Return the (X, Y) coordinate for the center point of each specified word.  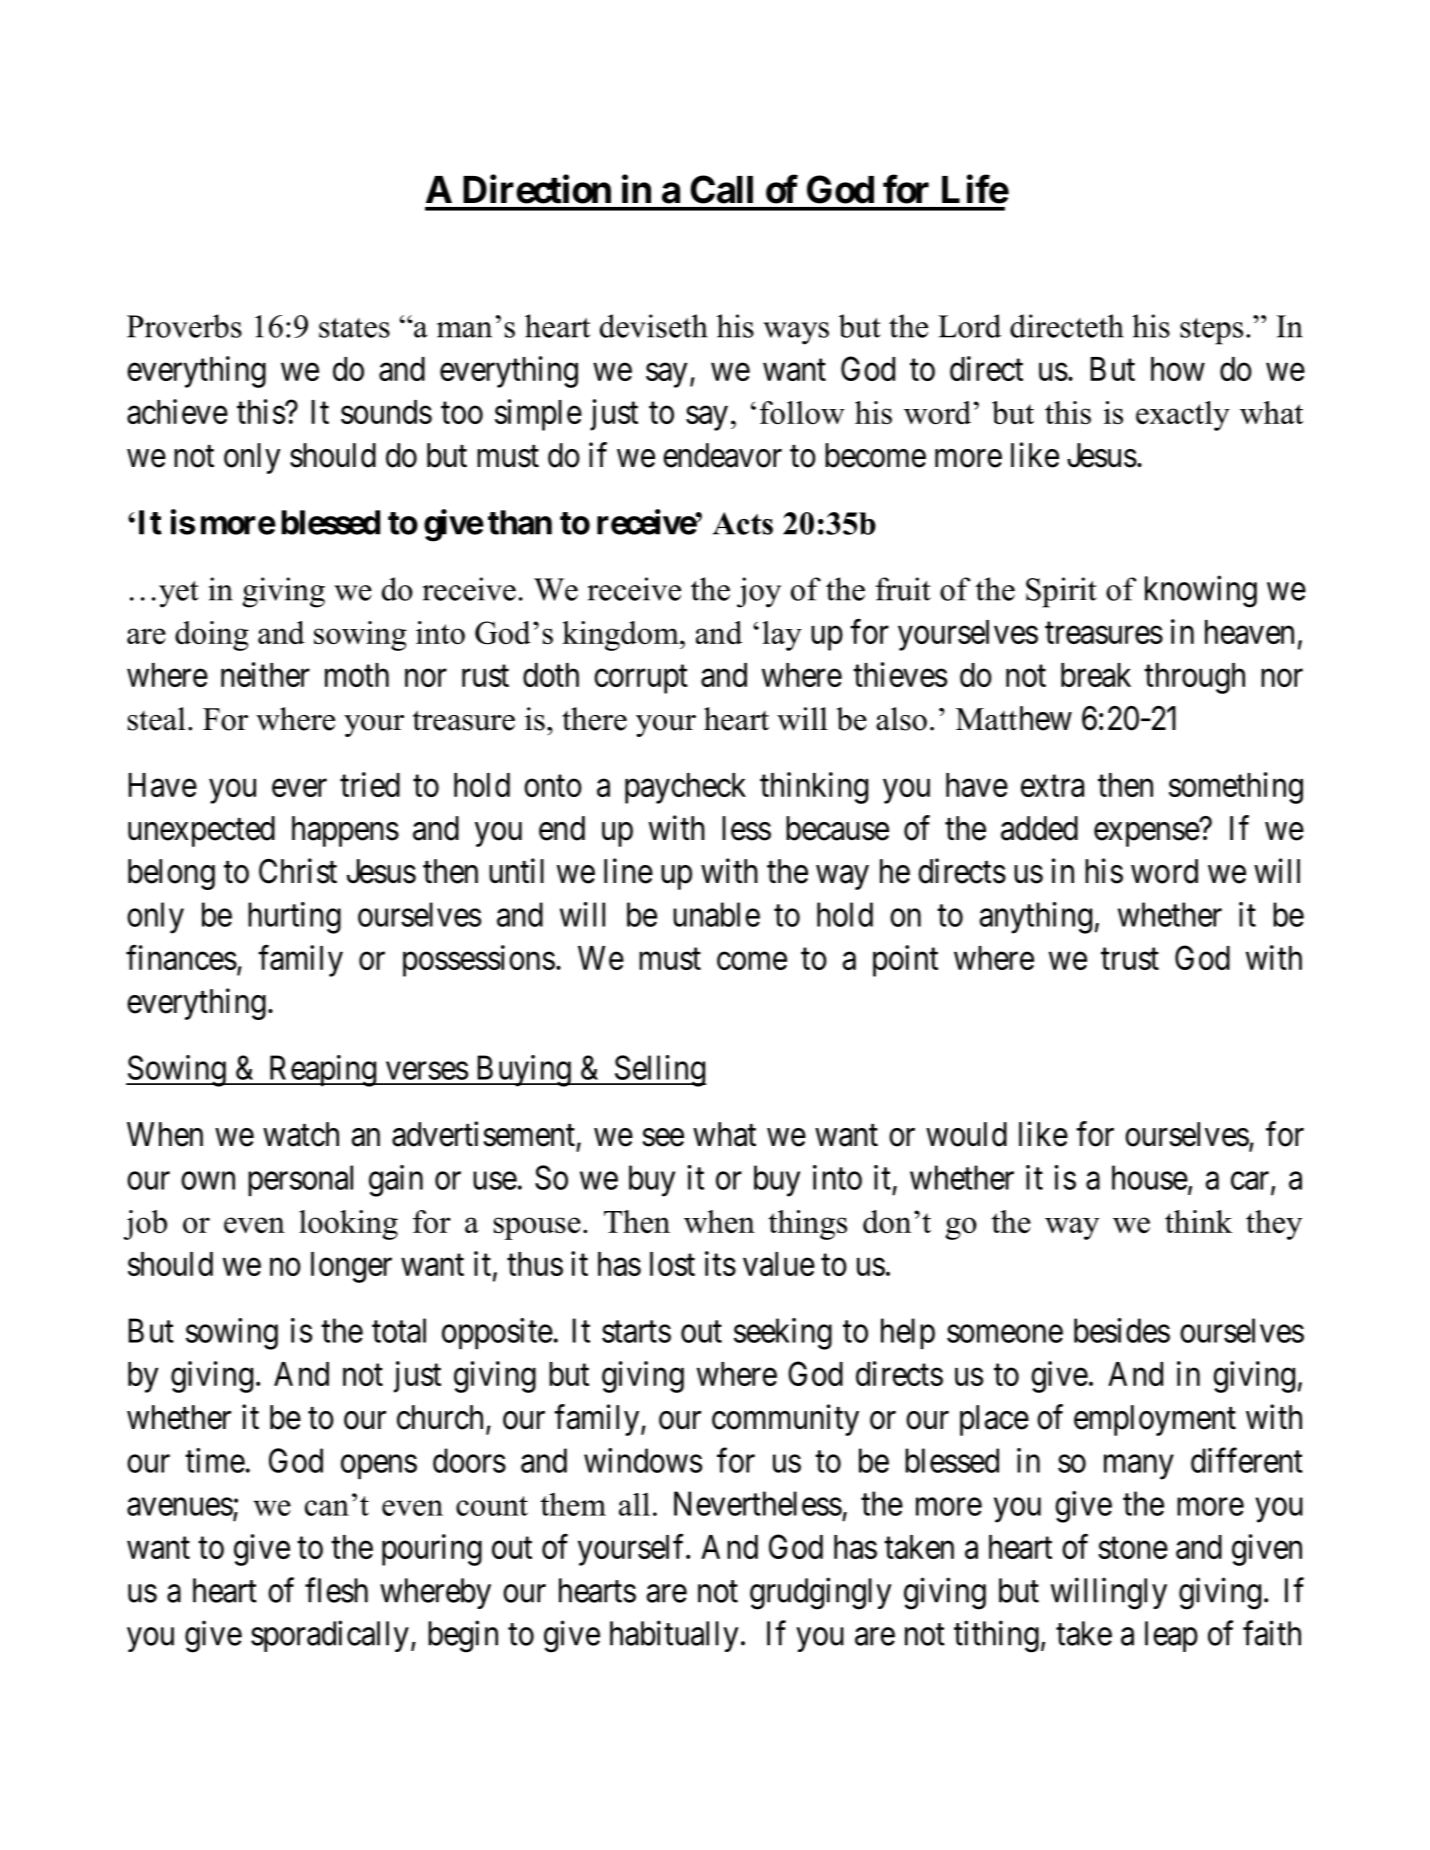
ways (796, 333)
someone (1005, 1334)
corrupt (641, 679)
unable (716, 914)
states (354, 328)
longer (351, 1267)
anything (1036, 918)
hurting (294, 918)
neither (265, 674)
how (1178, 369)
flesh (336, 1590)
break (1096, 675)
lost (672, 1264)
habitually (674, 1636)
